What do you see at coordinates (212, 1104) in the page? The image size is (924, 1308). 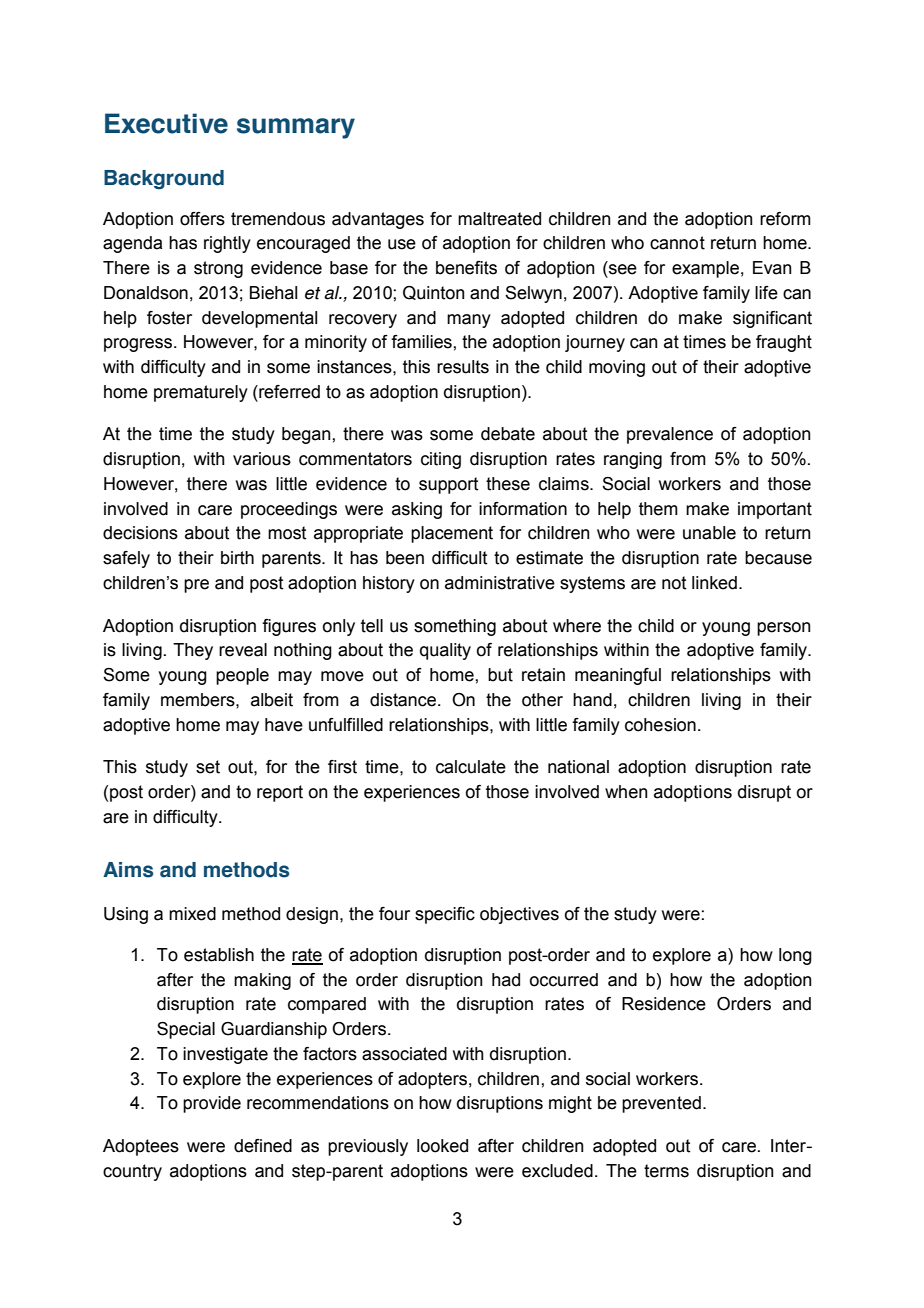 I see `provide` at bounding box center [212, 1104].
